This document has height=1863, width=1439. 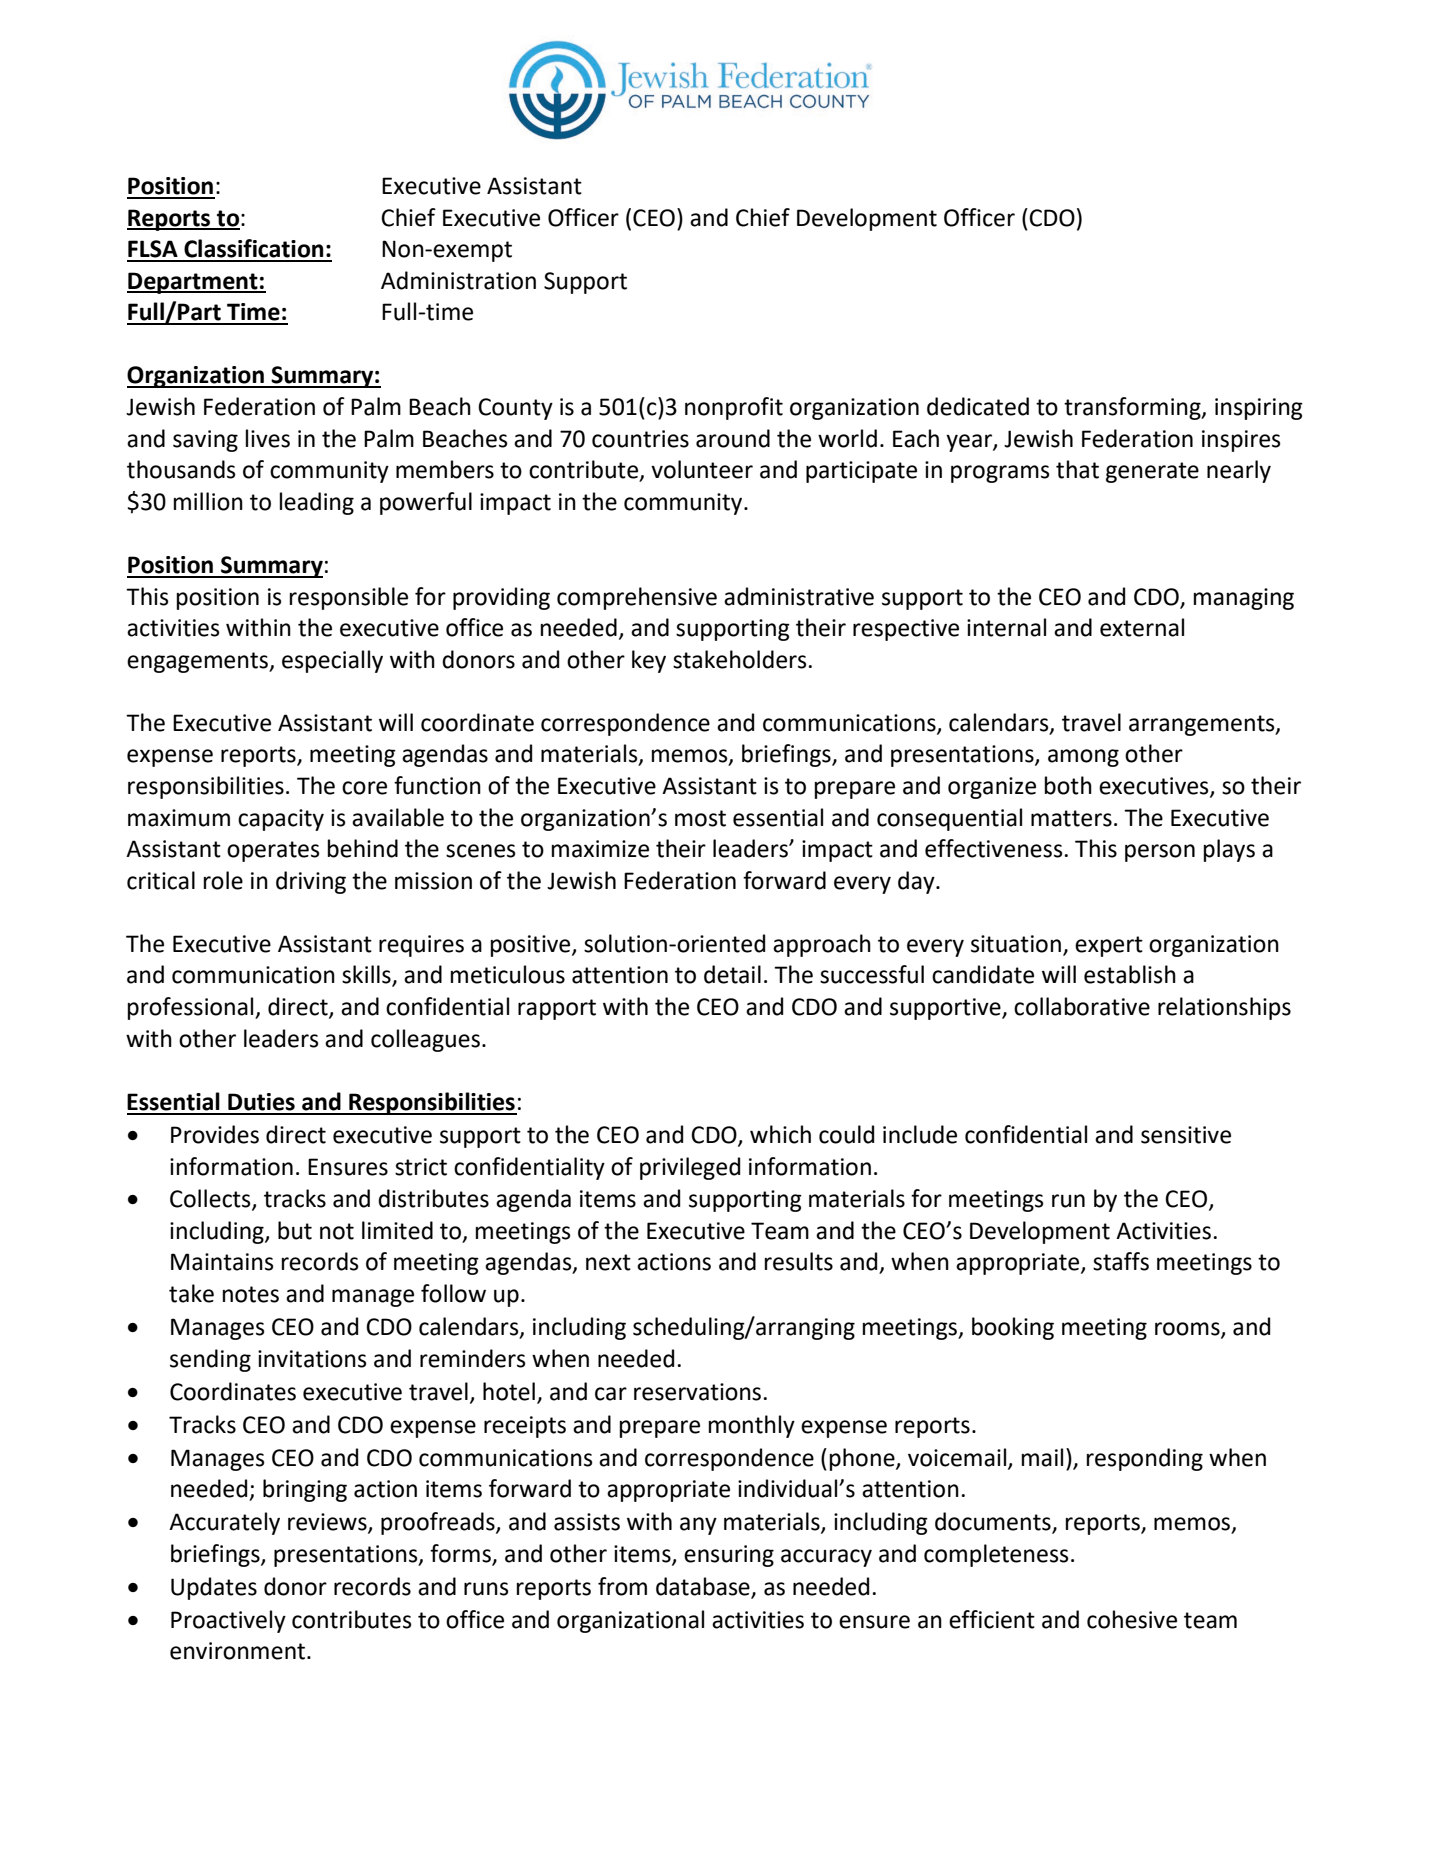 What do you see at coordinates (364, 788) in the document?
I see `core` at bounding box center [364, 788].
